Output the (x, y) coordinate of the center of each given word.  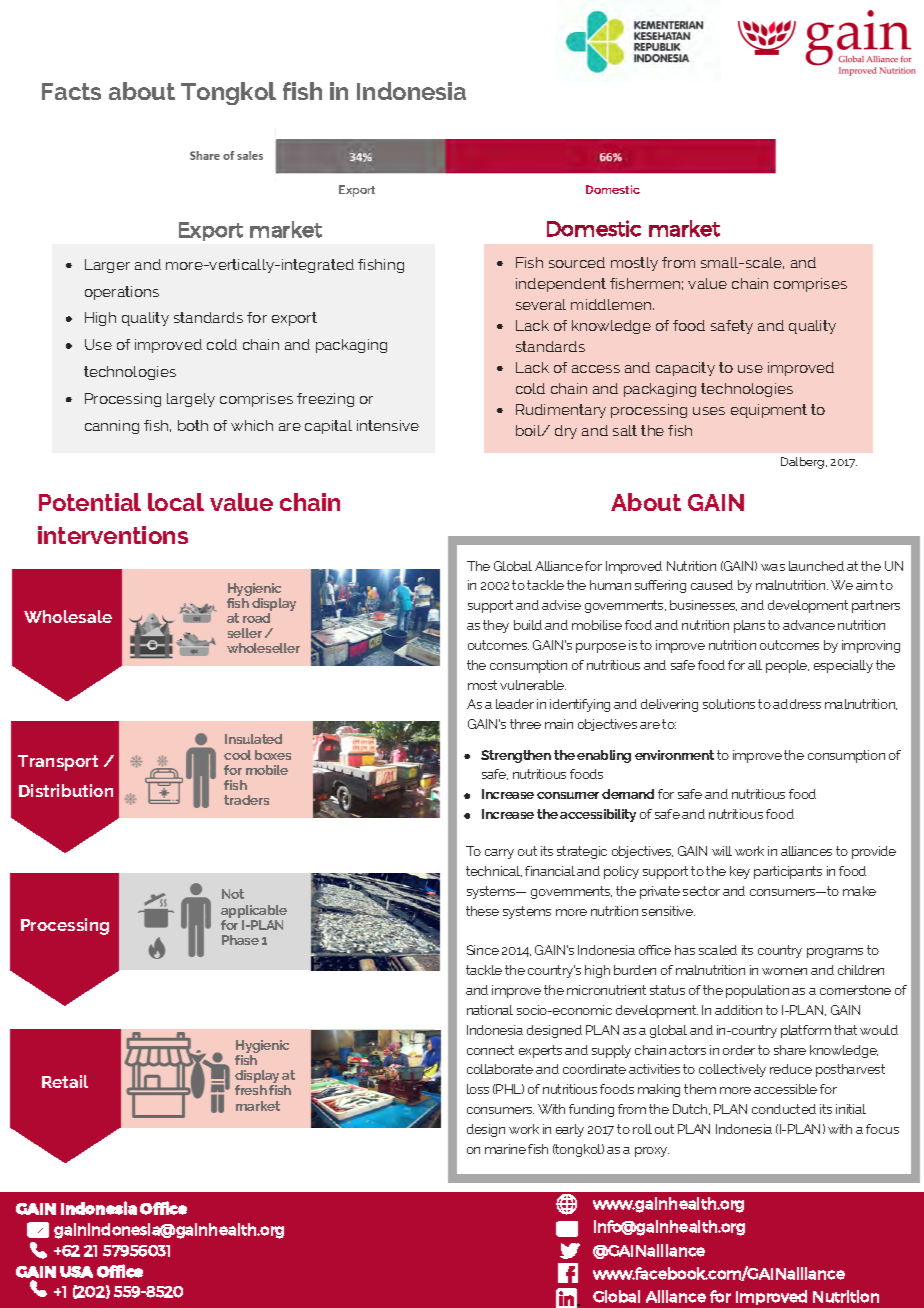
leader (515, 704)
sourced (577, 262)
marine (505, 1149)
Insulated (253, 739)
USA (76, 1272)
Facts (71, 91)
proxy (652, 1152)
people (787, 666)
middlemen (612, 304)
